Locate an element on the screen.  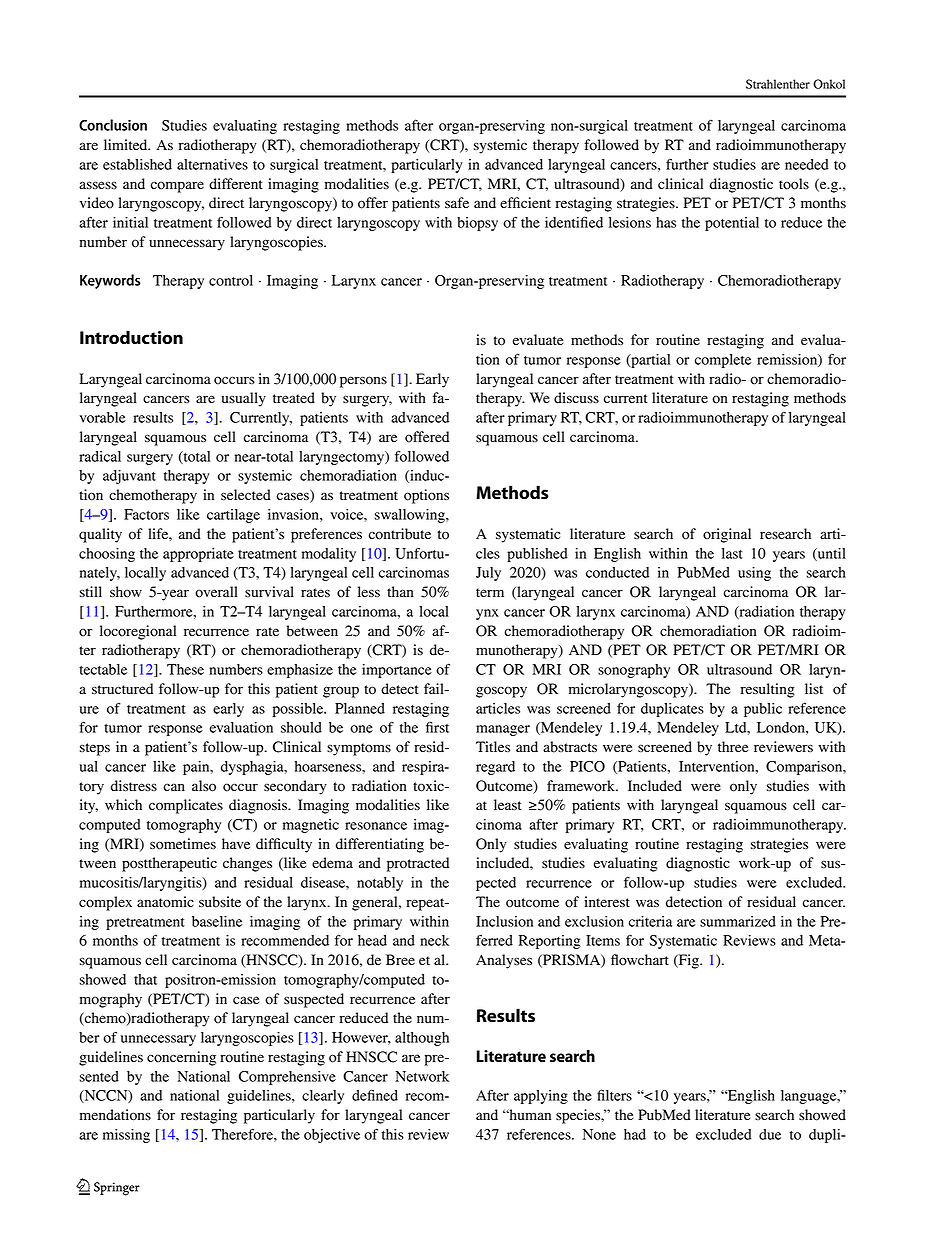
contribute is located at coordinates (400, 534).
